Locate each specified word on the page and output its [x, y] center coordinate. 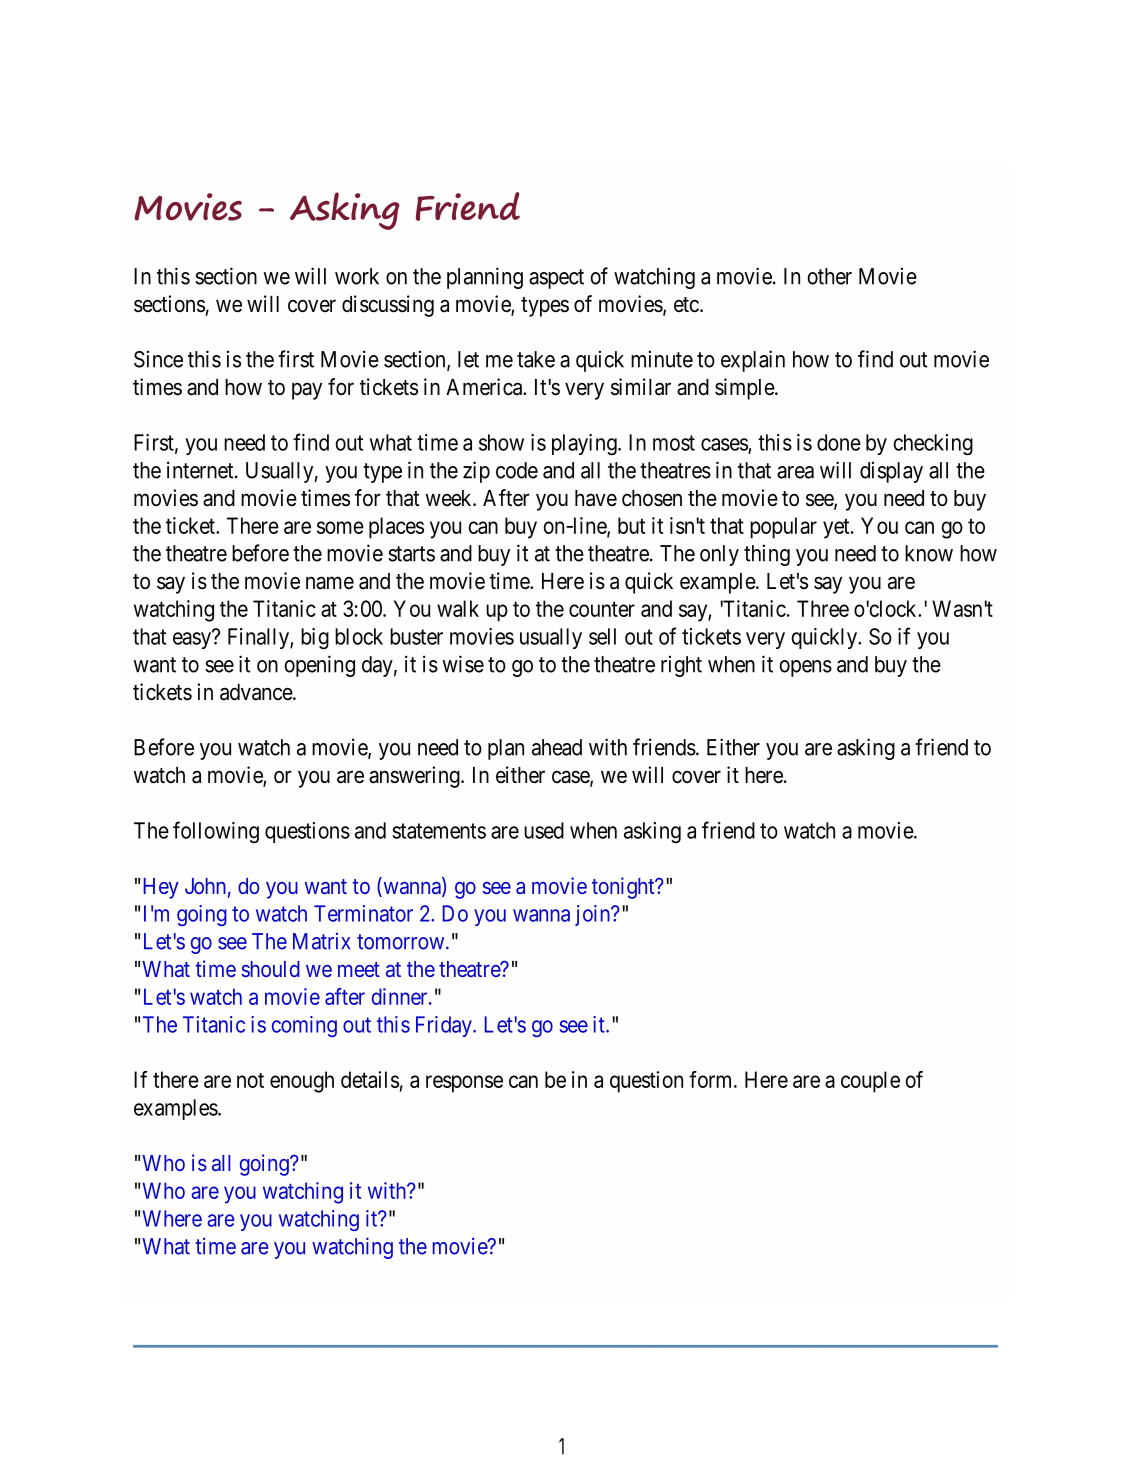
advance [257, 692]
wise [463, 664]
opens [805, 668]
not [250, 1080]
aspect [556, 279]
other [829, 276]
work [357, 276]
